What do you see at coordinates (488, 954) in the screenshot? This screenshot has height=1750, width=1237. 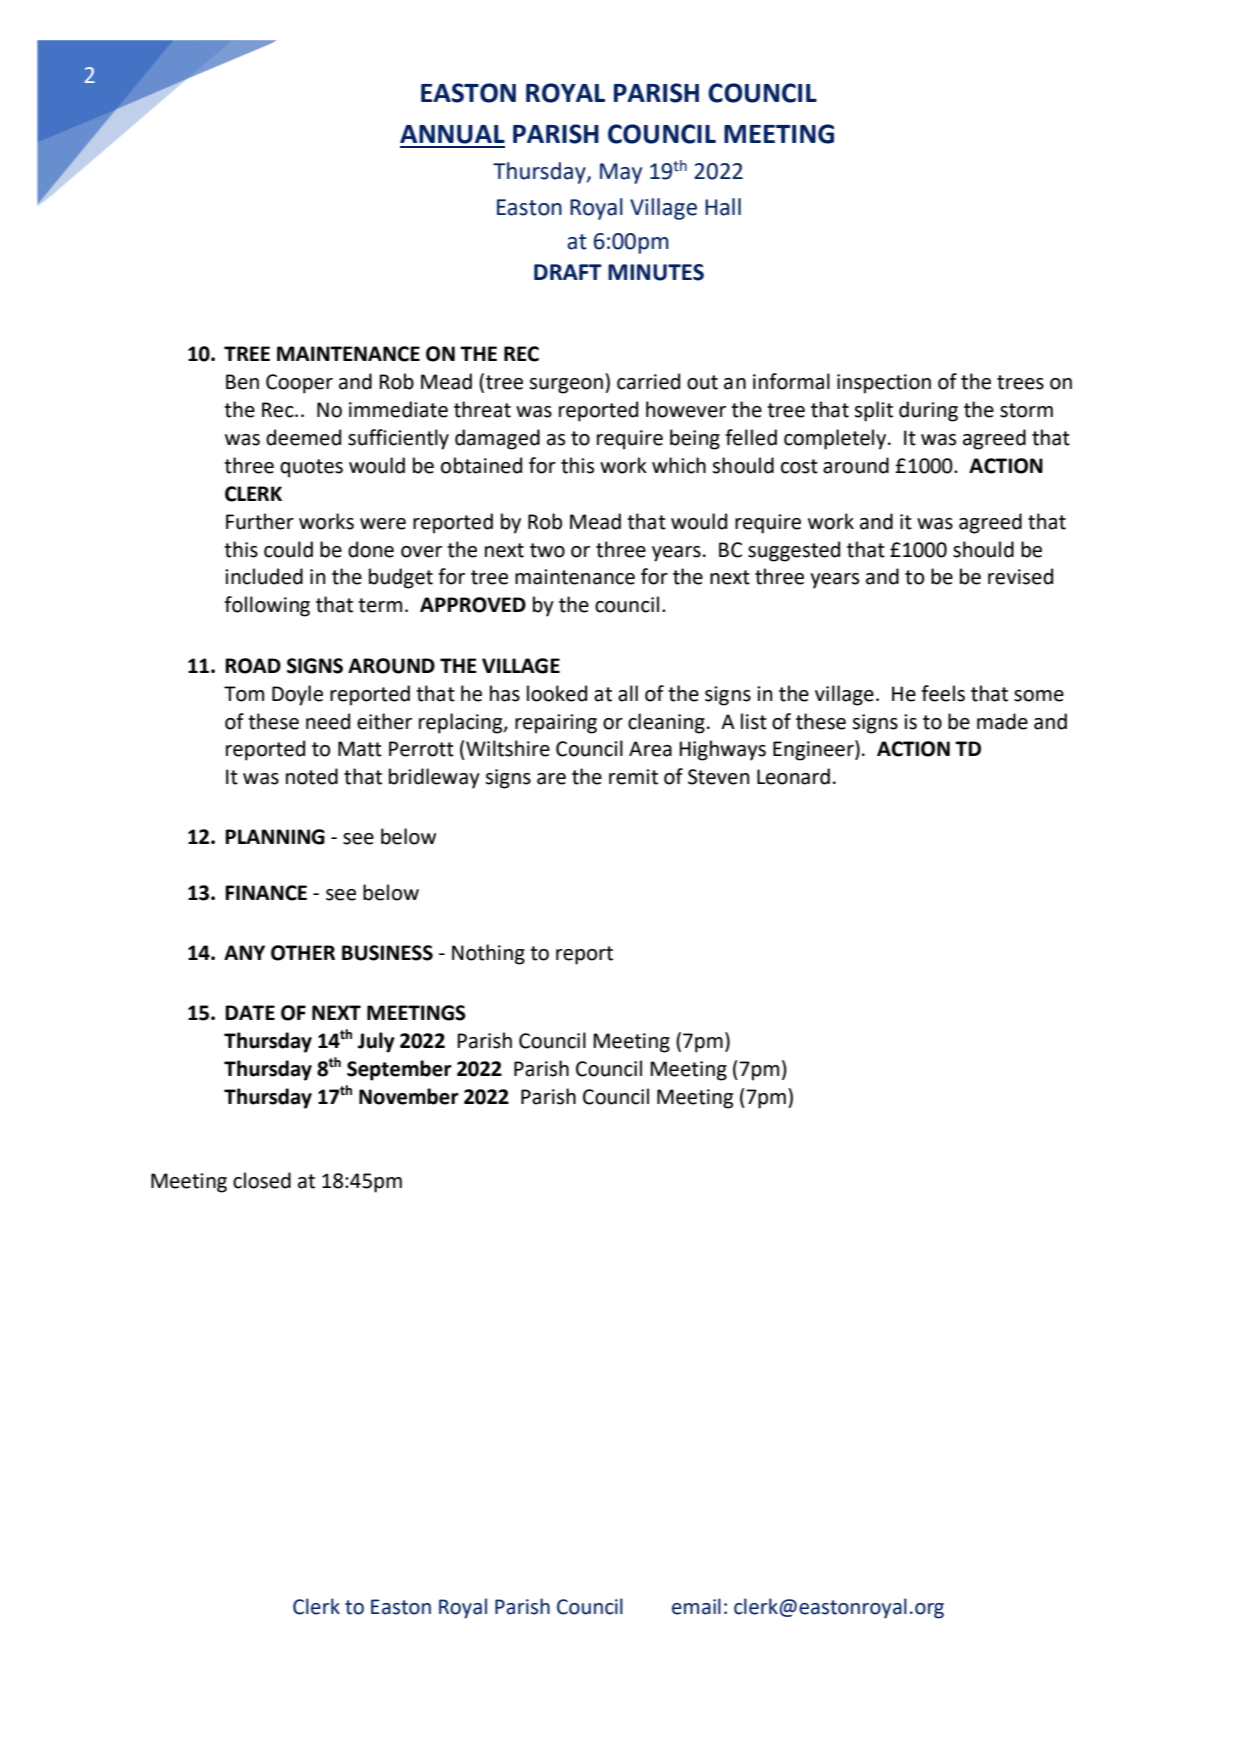 I see `Nothing` at bounding box center [488, 954].
